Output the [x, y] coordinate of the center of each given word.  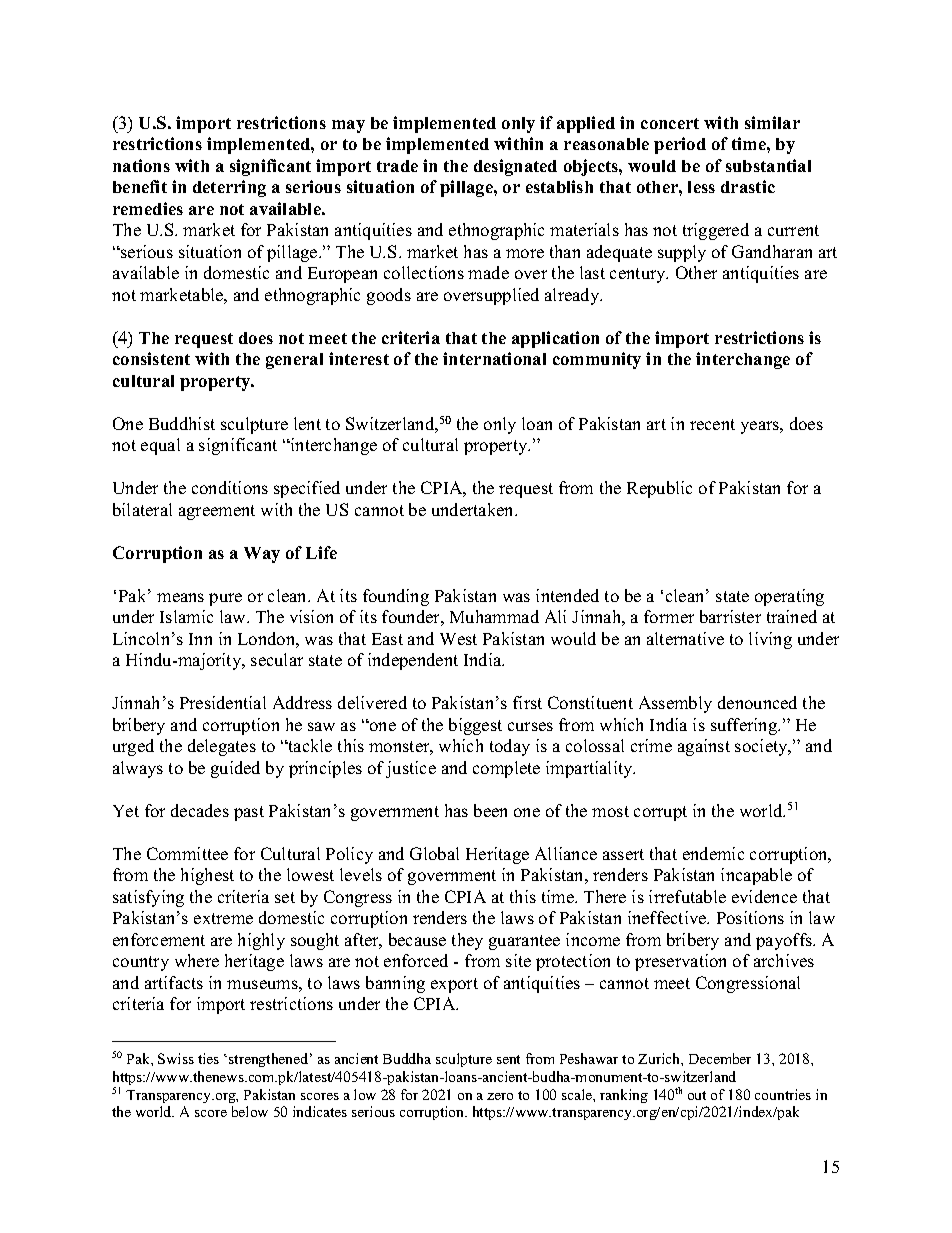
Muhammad [494, 616]
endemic [713, 853]
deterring [229, 188]
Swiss [176, 1058]
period [680, 145]
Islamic [186, 616]
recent [712, 424]
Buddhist [182, 423]
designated [515, 167]
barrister [730, 616]
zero [500, 1096]
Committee [187, 853]
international [494, 358]
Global [434, 853]
